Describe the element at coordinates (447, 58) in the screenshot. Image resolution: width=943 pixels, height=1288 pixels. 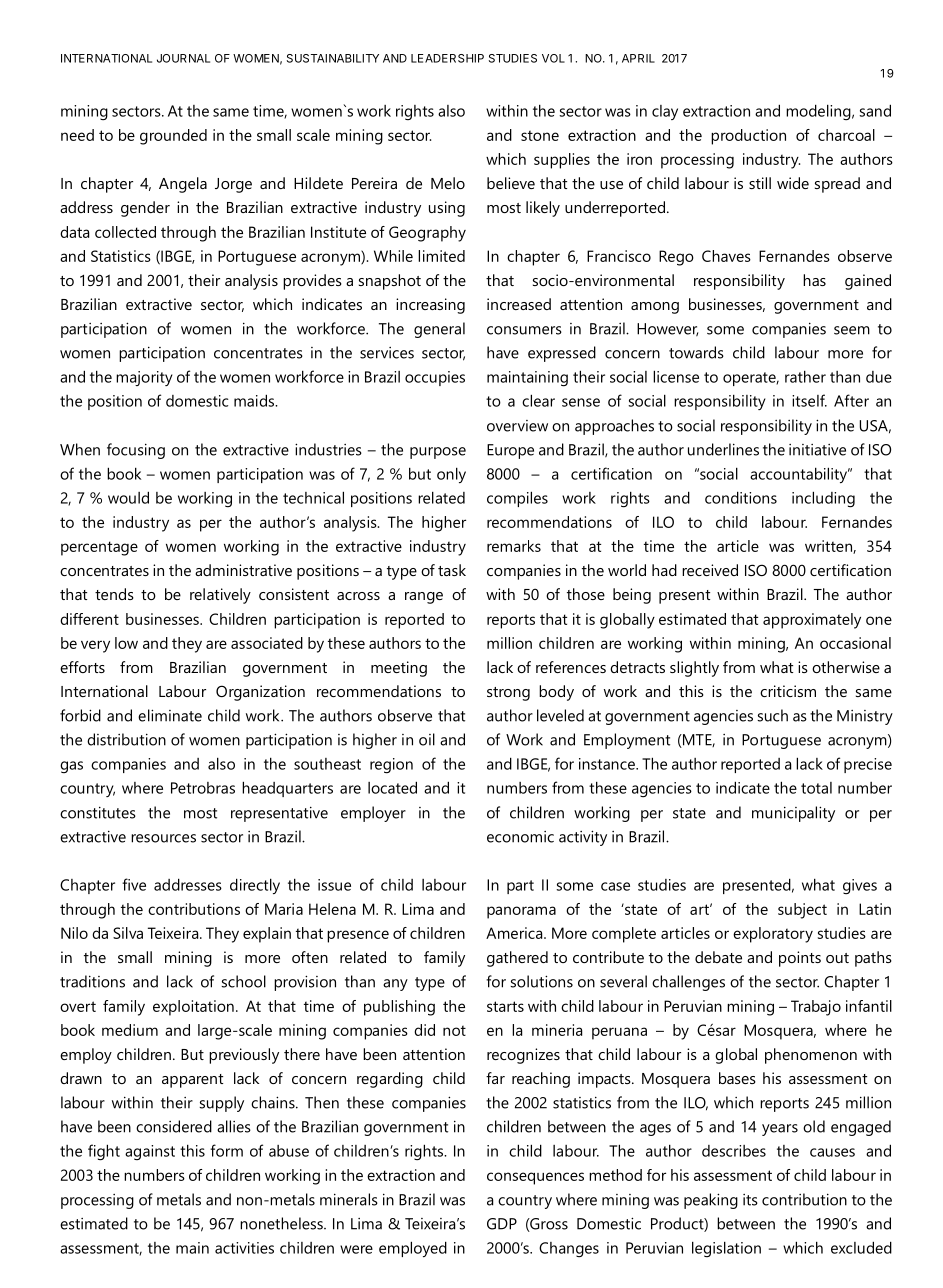
I see `LEADERSHIP` at that location.
